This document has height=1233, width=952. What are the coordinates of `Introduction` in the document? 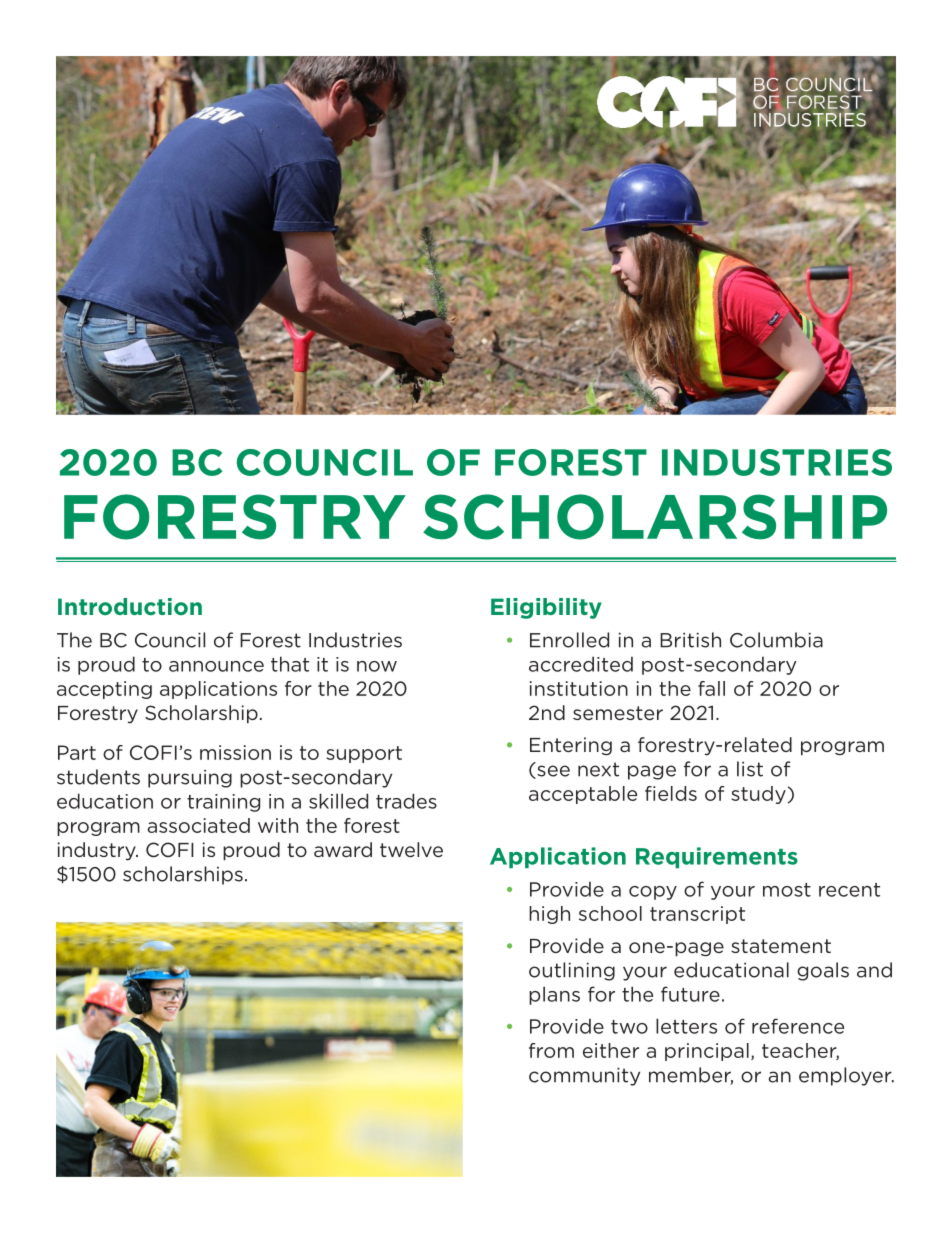 It's located at (130, 606).
